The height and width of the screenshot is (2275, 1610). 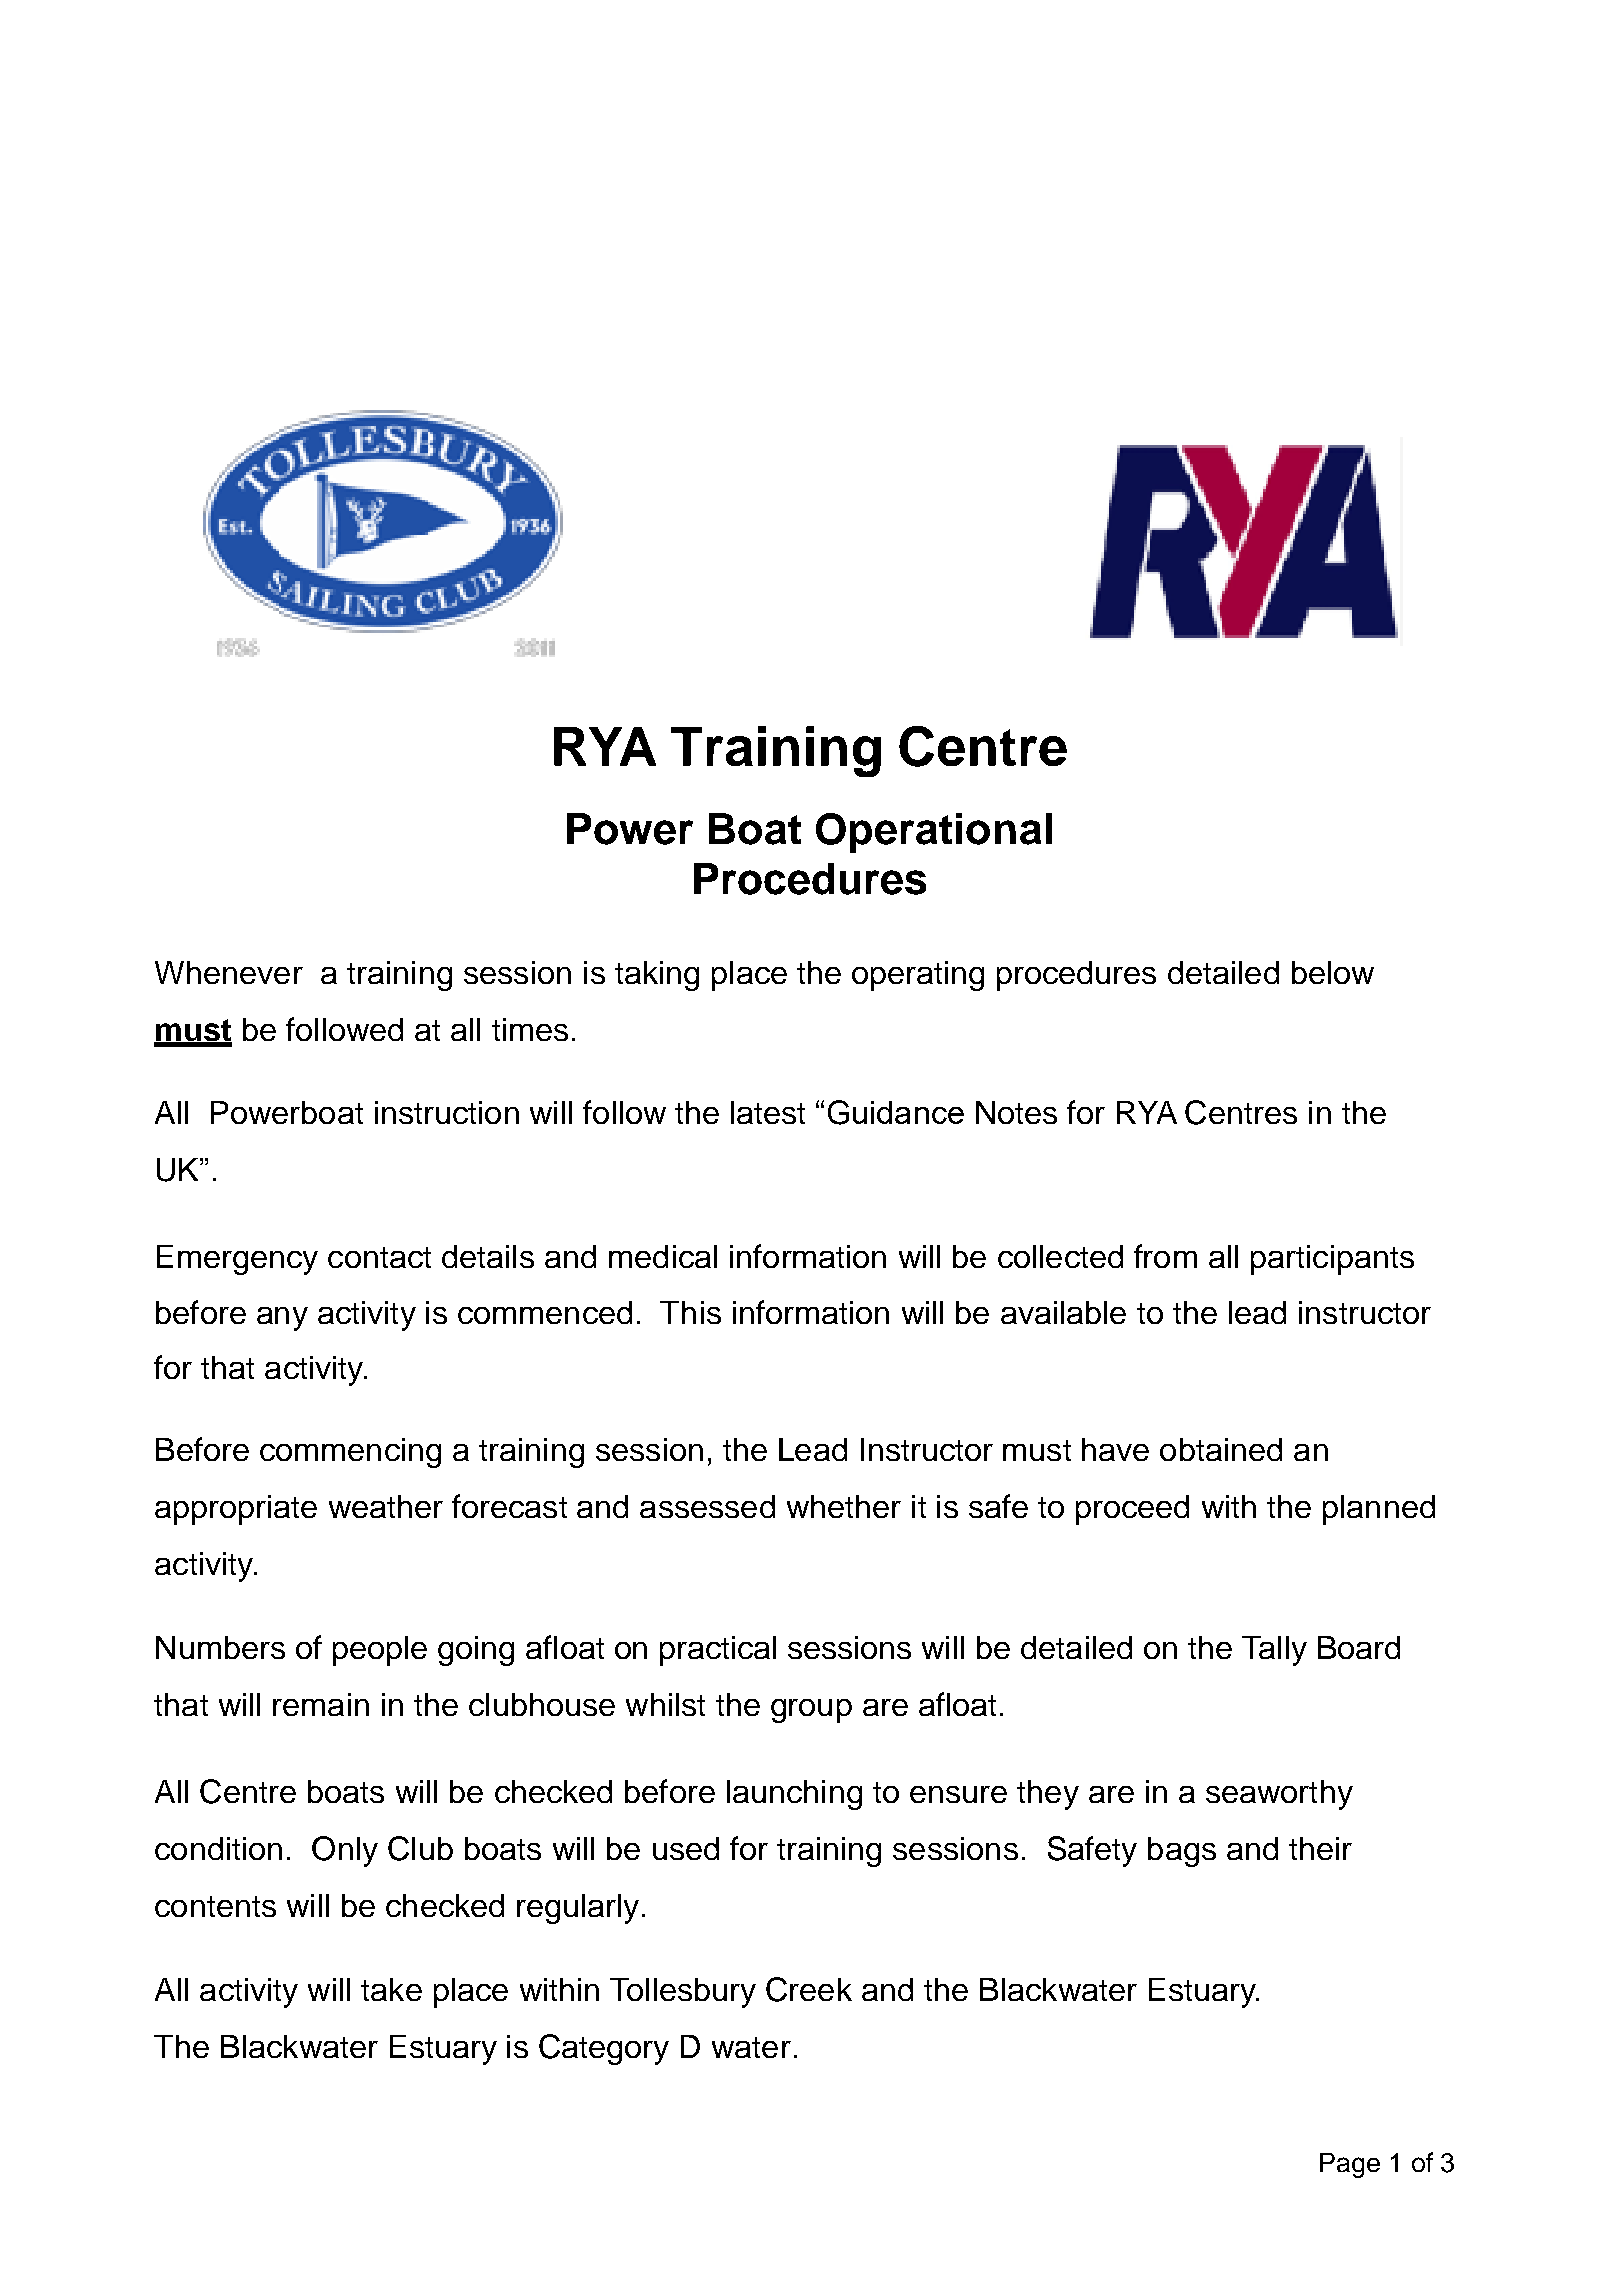 I want to click on Only, so click(x=345, y=1851).
